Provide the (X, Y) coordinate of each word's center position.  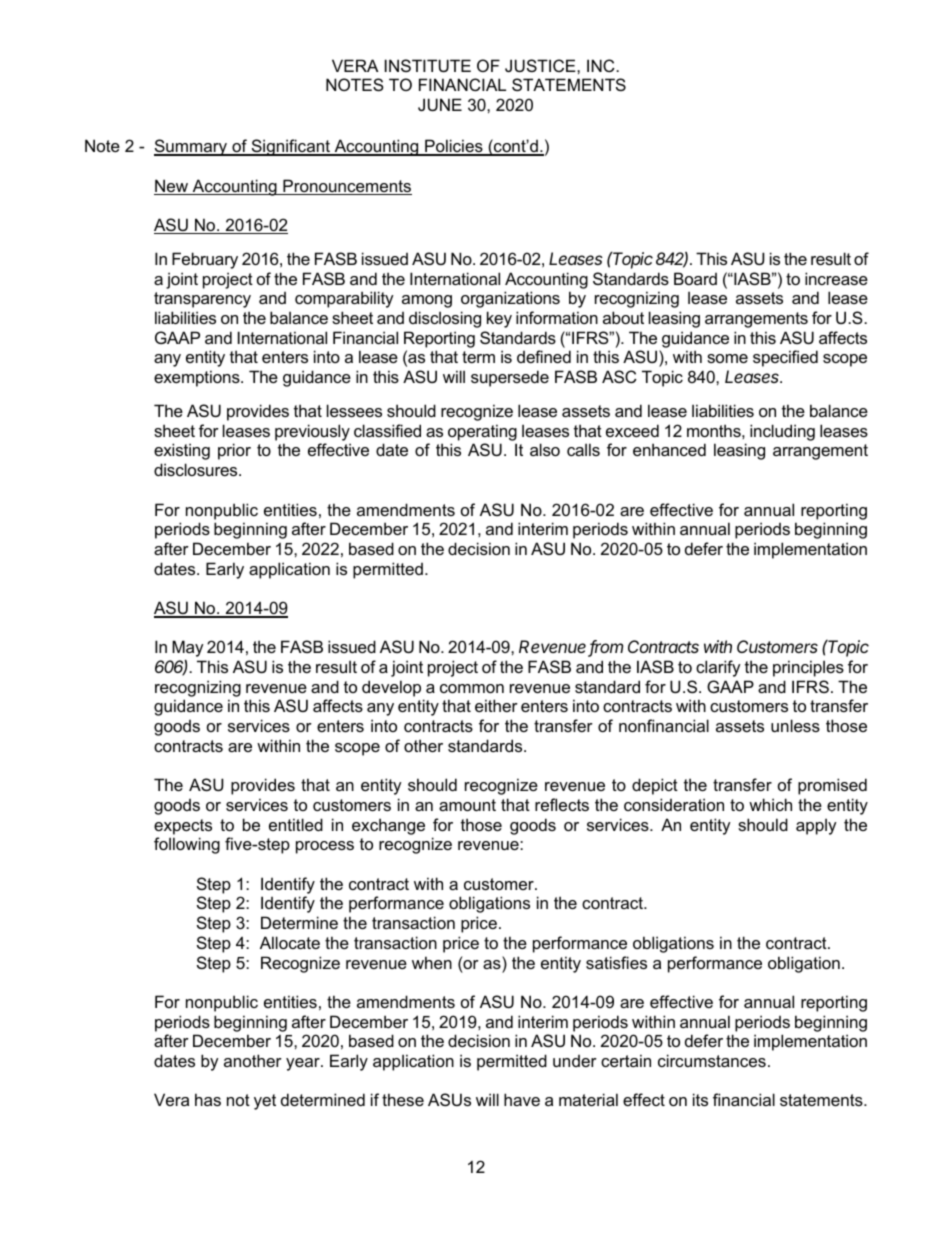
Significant (290, 147)
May (188, 648)
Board (695, 278)
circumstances (712, 1060)
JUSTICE (541, 65)
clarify (718, 668)
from (606, 648)
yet (265, 1102)
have (522, 1099)
